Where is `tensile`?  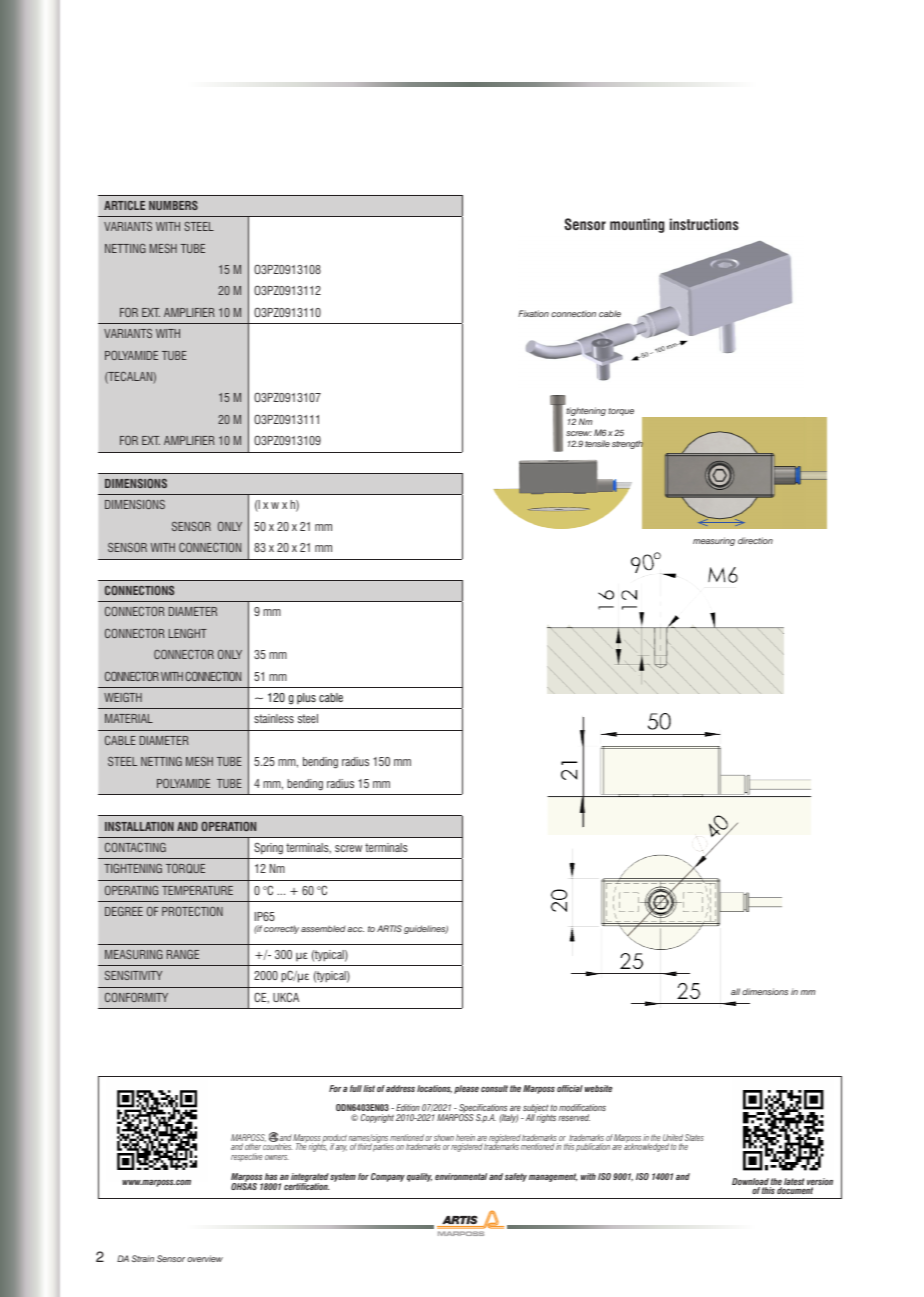 tensile is located at coordinates (597, 443).
